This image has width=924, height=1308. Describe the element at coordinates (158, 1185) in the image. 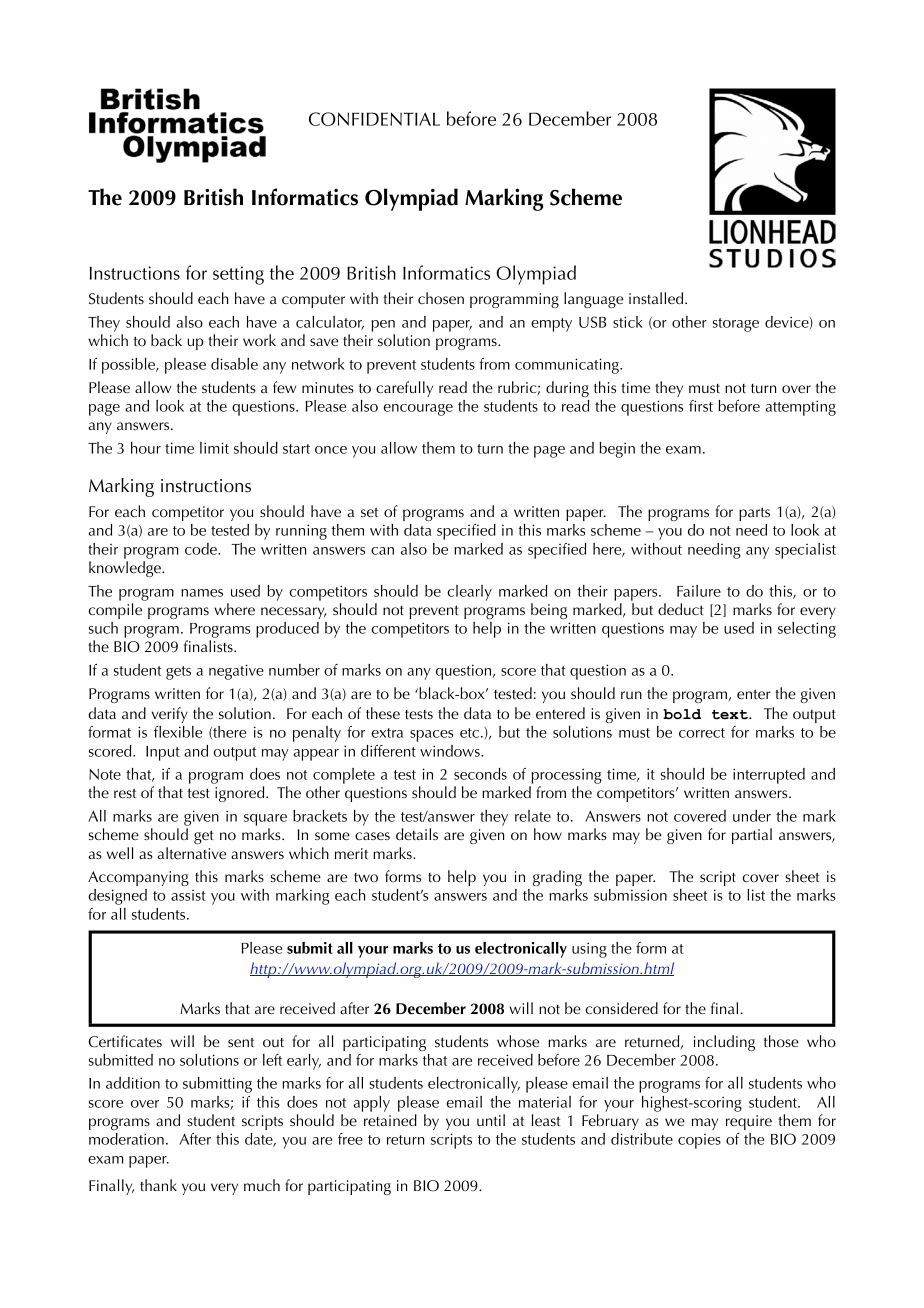

I see `thank` at that location.
